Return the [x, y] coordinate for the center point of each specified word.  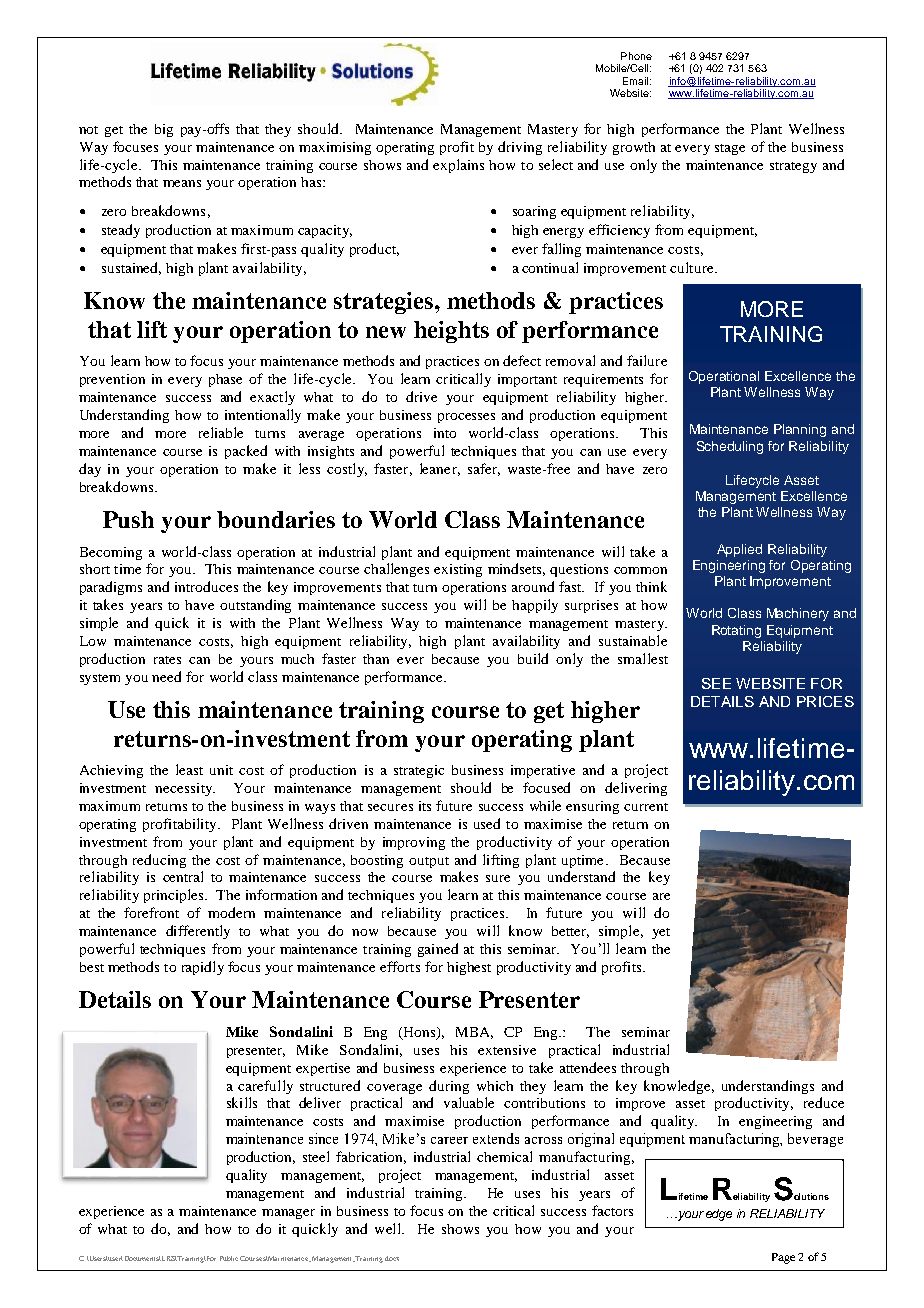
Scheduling [730, 447]
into [445, 433]
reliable [221, 432]
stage [730, 149]
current [646, 807]
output [429, 862]
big [164, 130]
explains [458, 166]
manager [288, 1214]
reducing [159, 861]
